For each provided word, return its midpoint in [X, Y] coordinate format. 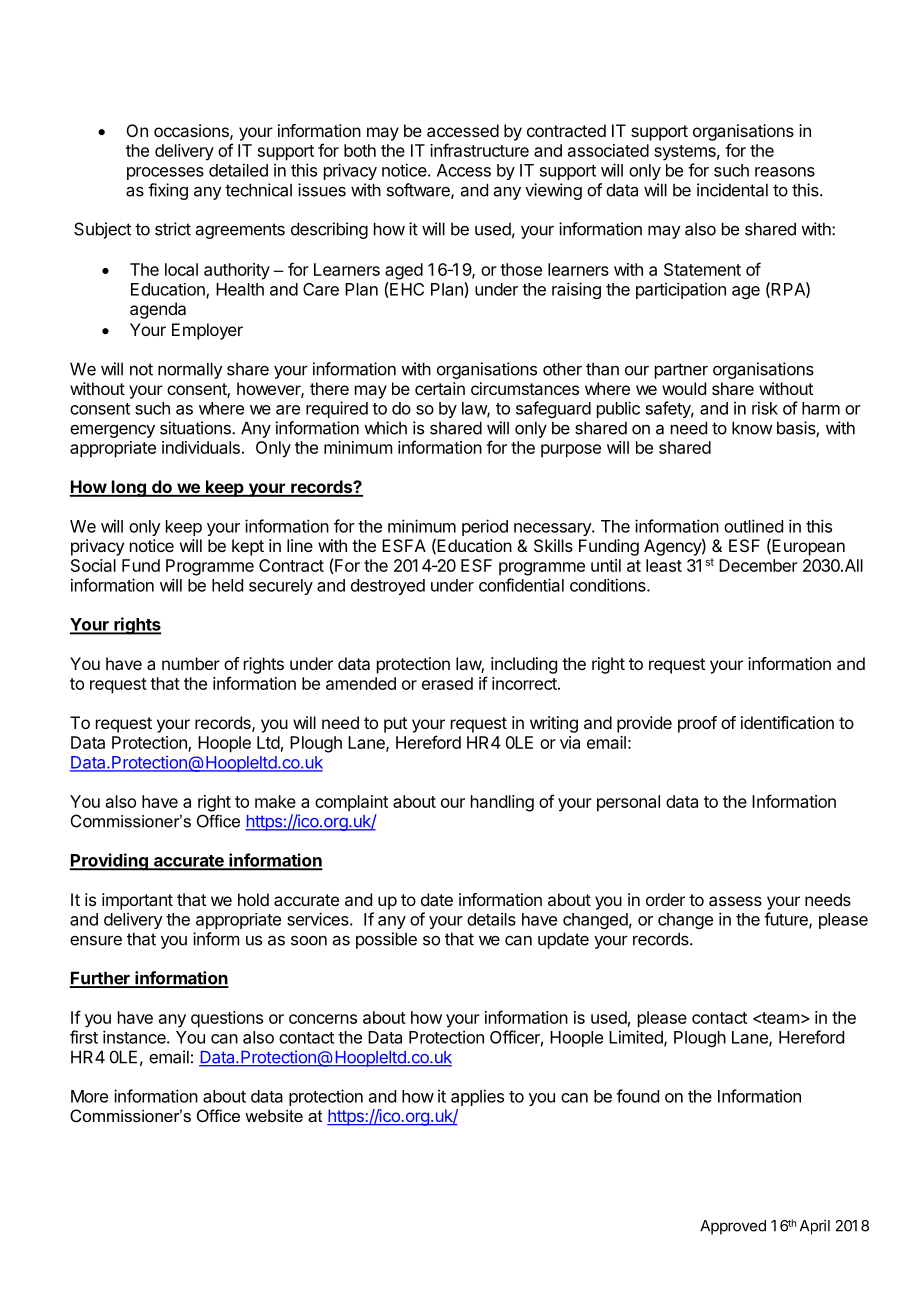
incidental [732, 190]
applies [477, 1097]
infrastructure [479, 150]
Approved [733, 1227]
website [274, 1115]
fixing [168, 191]
